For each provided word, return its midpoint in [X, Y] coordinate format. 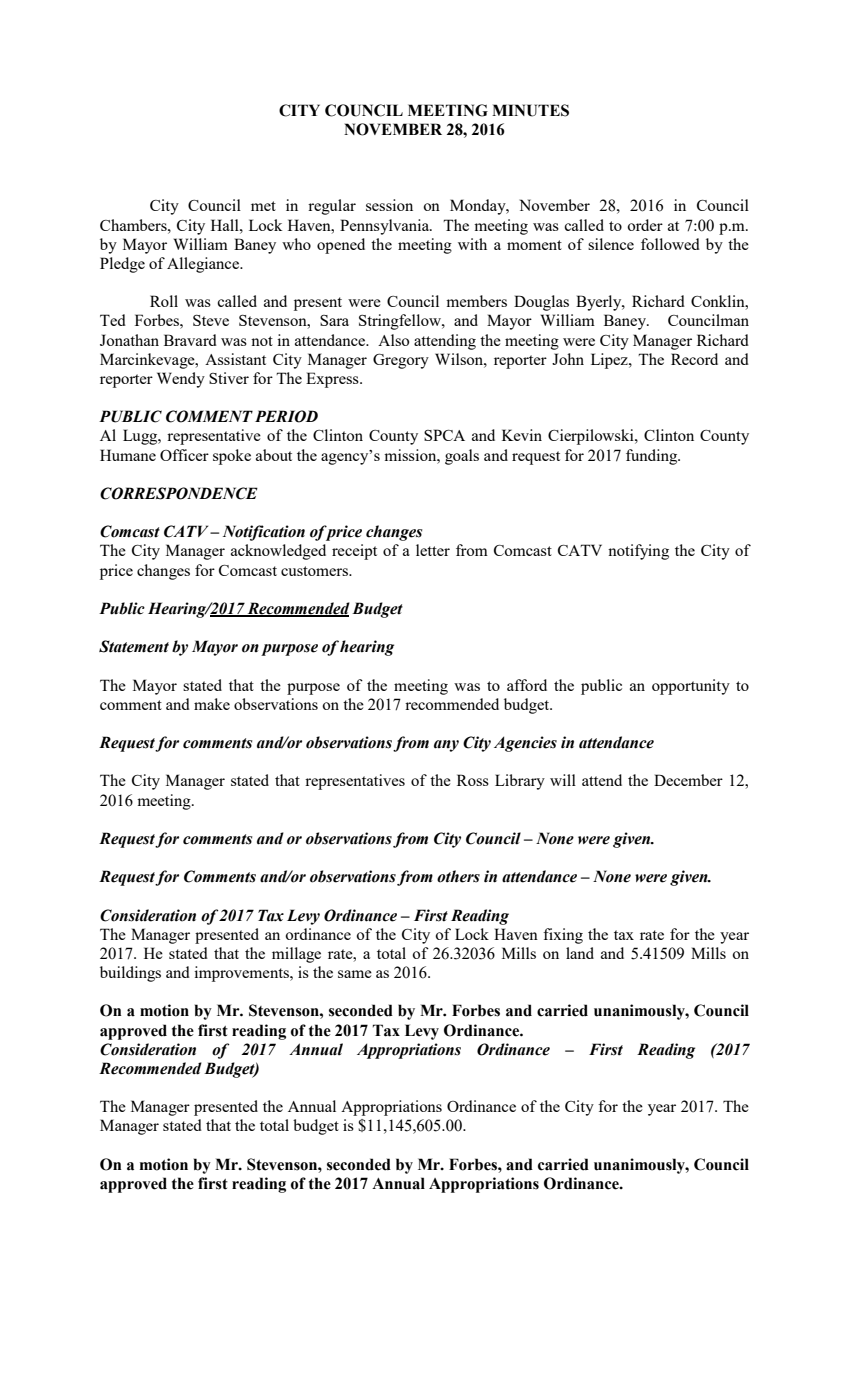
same [355, 974]
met [263, 206]
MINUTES [530, 110]
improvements [242, 974]
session [389, 205]
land [580, 953]
